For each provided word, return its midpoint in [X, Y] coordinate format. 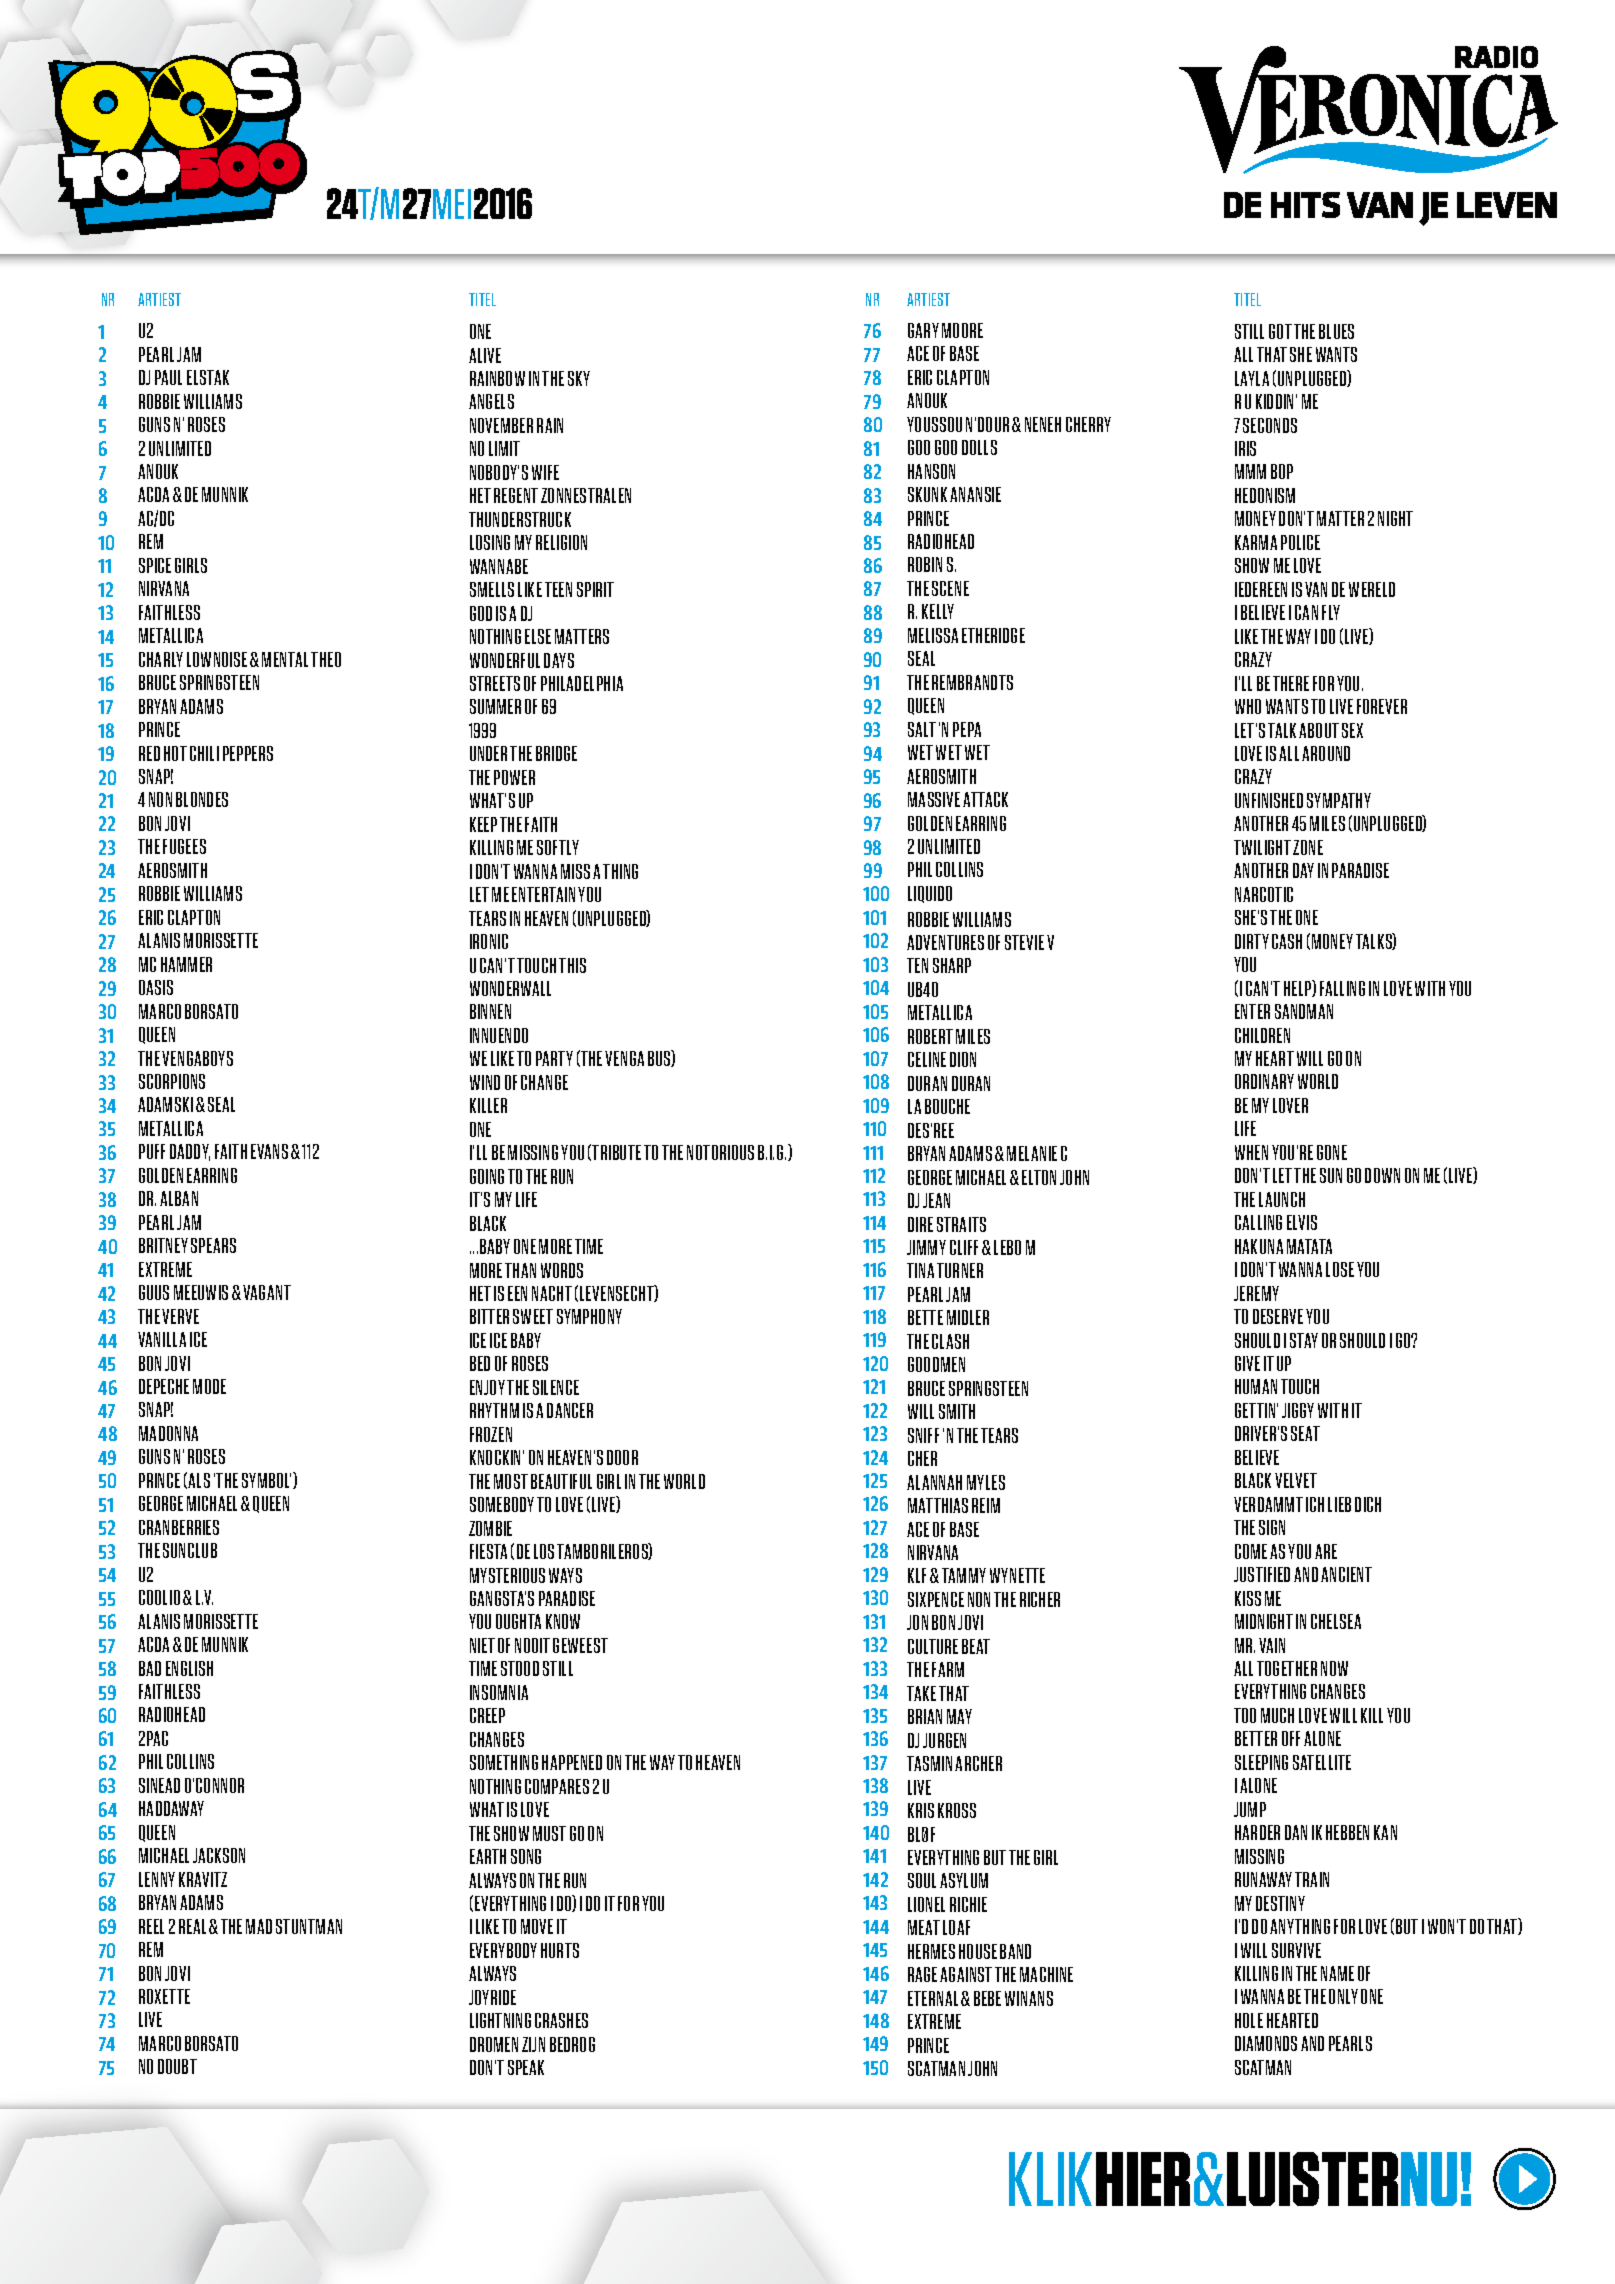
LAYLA [1252, 378]
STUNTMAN [309, 1926]
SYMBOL [266, 1480]
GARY [923, 330]
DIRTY [1252, 941]
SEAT [1305, 1433]
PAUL [168, 377]
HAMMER [186, 964]
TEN [917, 965]
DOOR [622, 1457]
